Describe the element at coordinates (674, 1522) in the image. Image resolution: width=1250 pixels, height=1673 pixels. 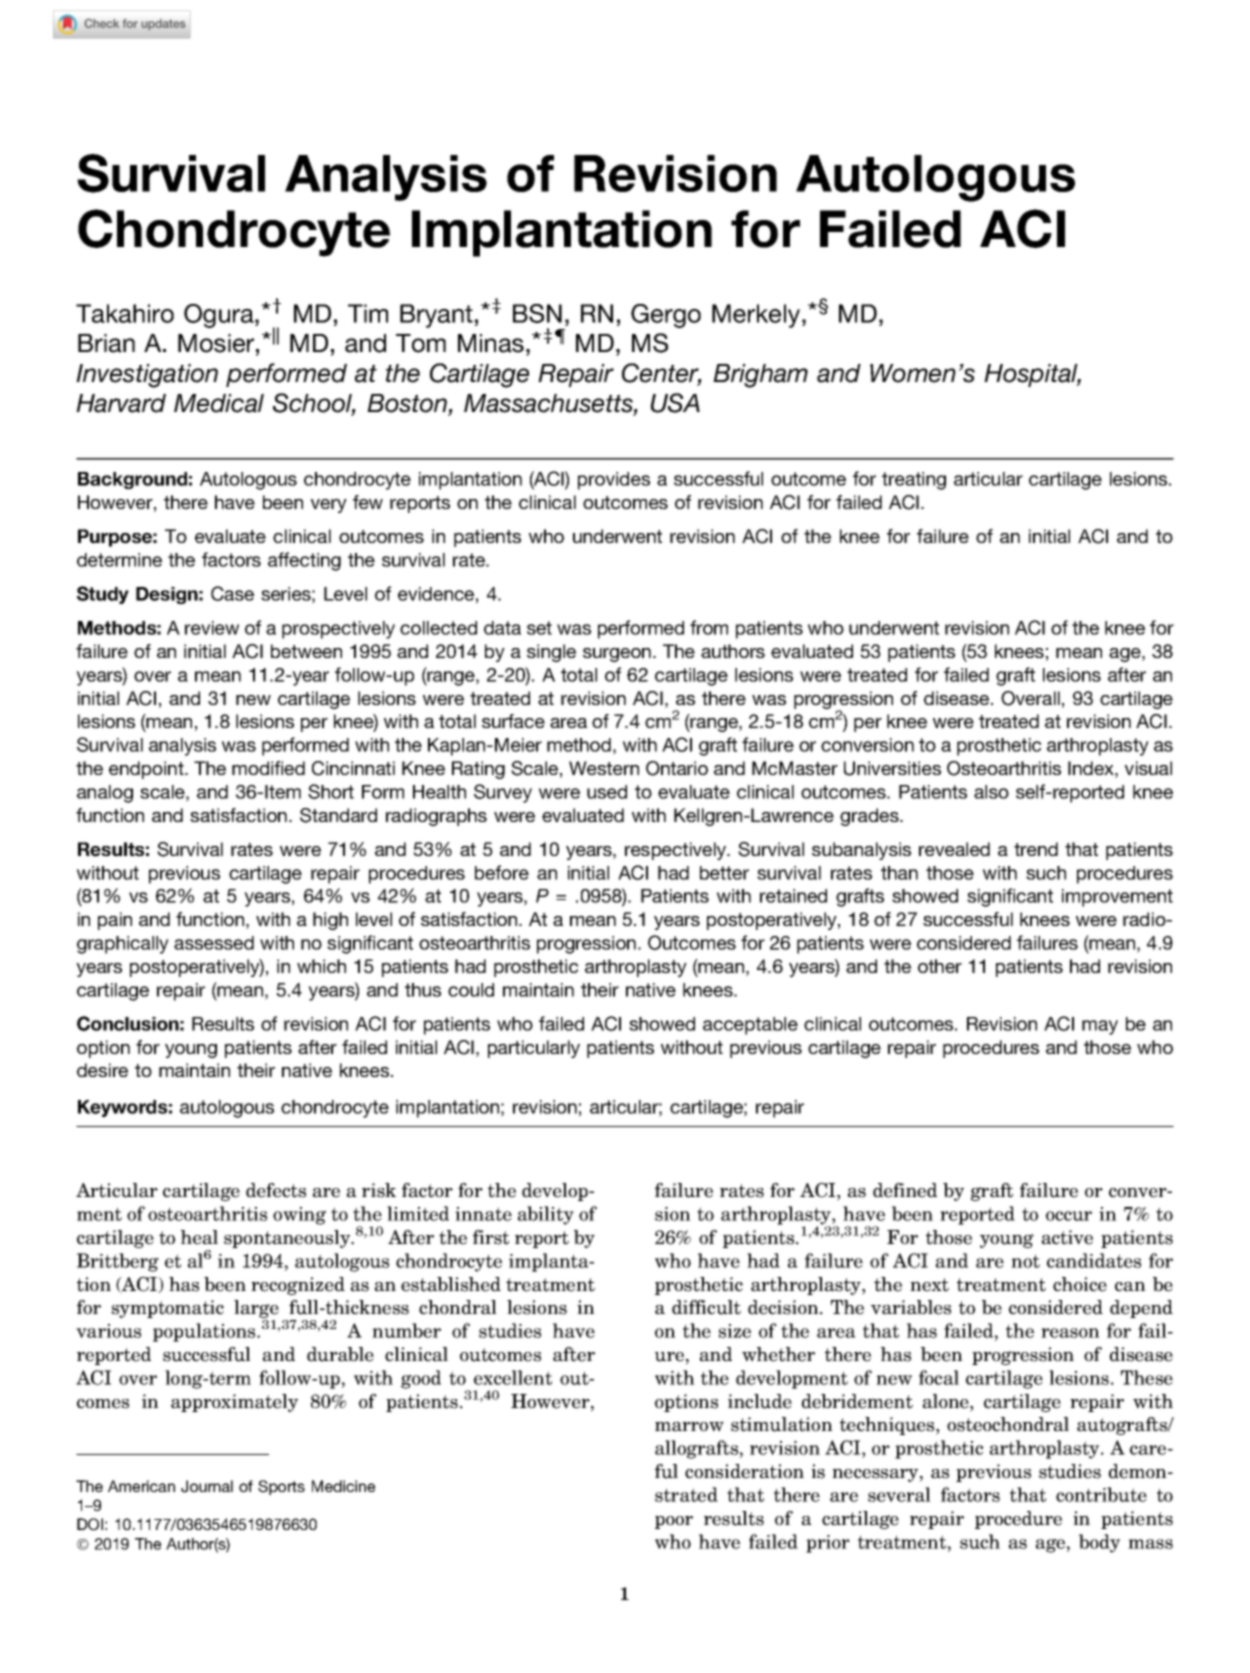
I see `poor` at that location.
